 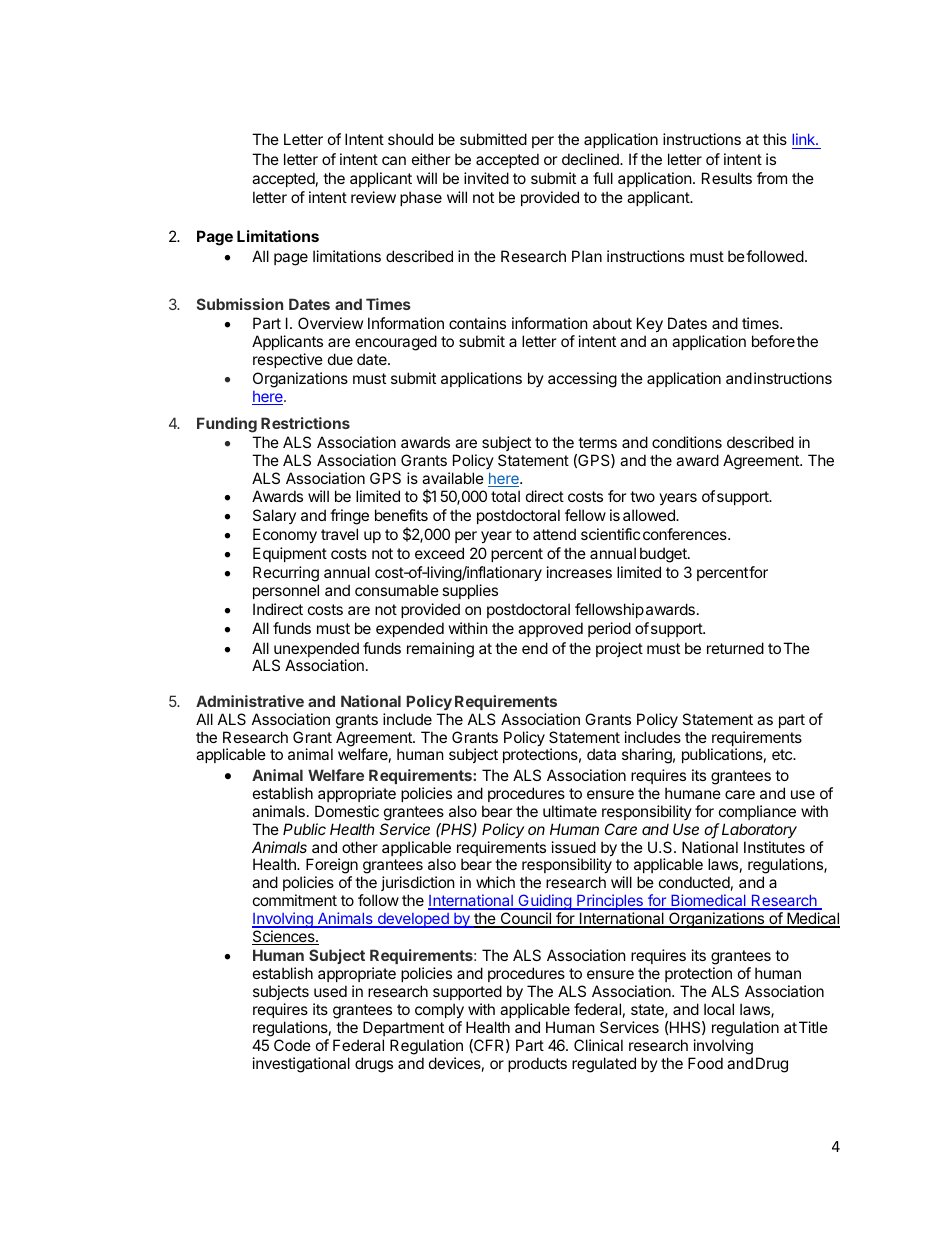 I want to click on Results, so click(x=727, y=178).
